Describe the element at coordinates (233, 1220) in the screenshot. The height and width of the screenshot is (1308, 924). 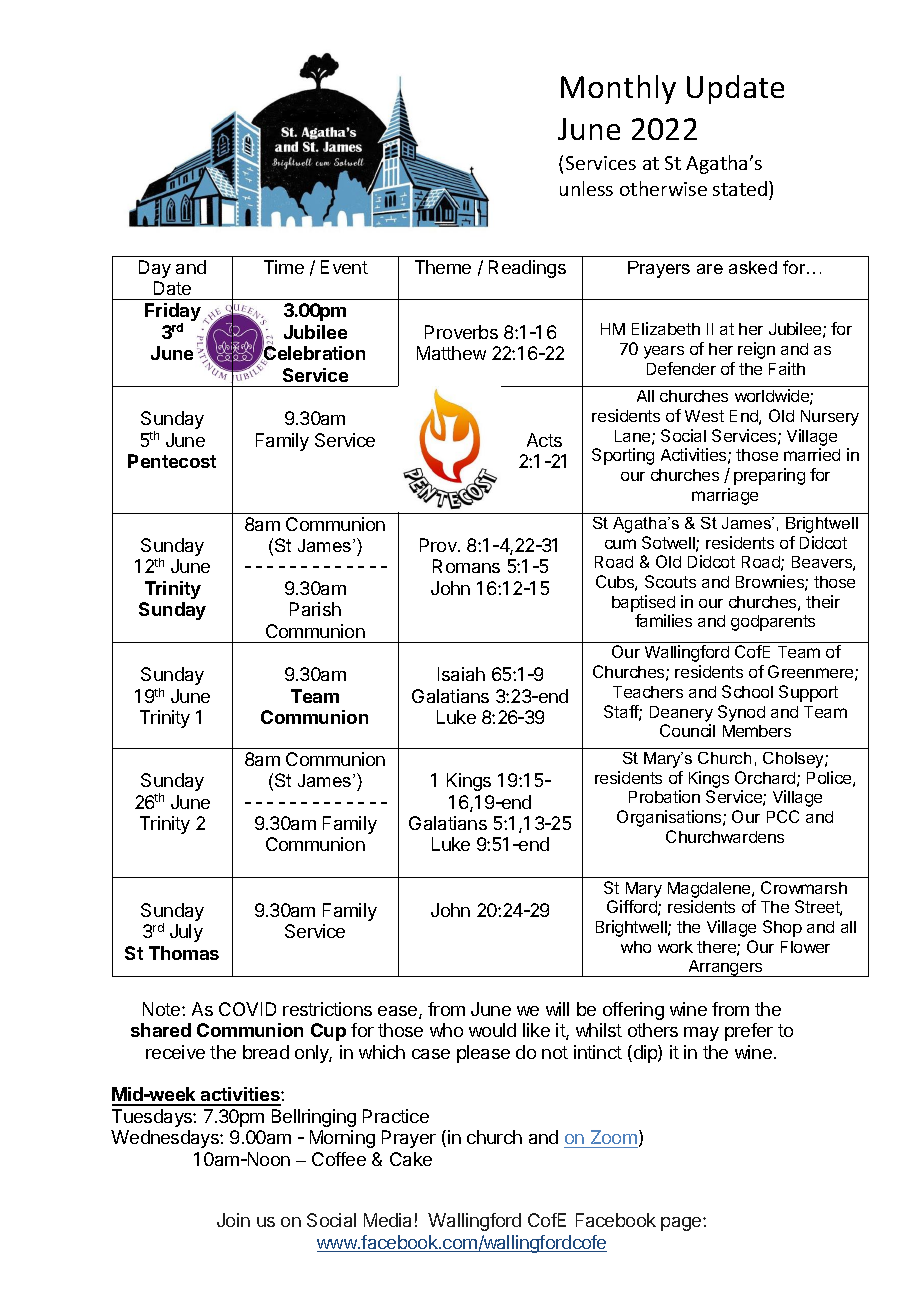
I see `Join` at that location.
